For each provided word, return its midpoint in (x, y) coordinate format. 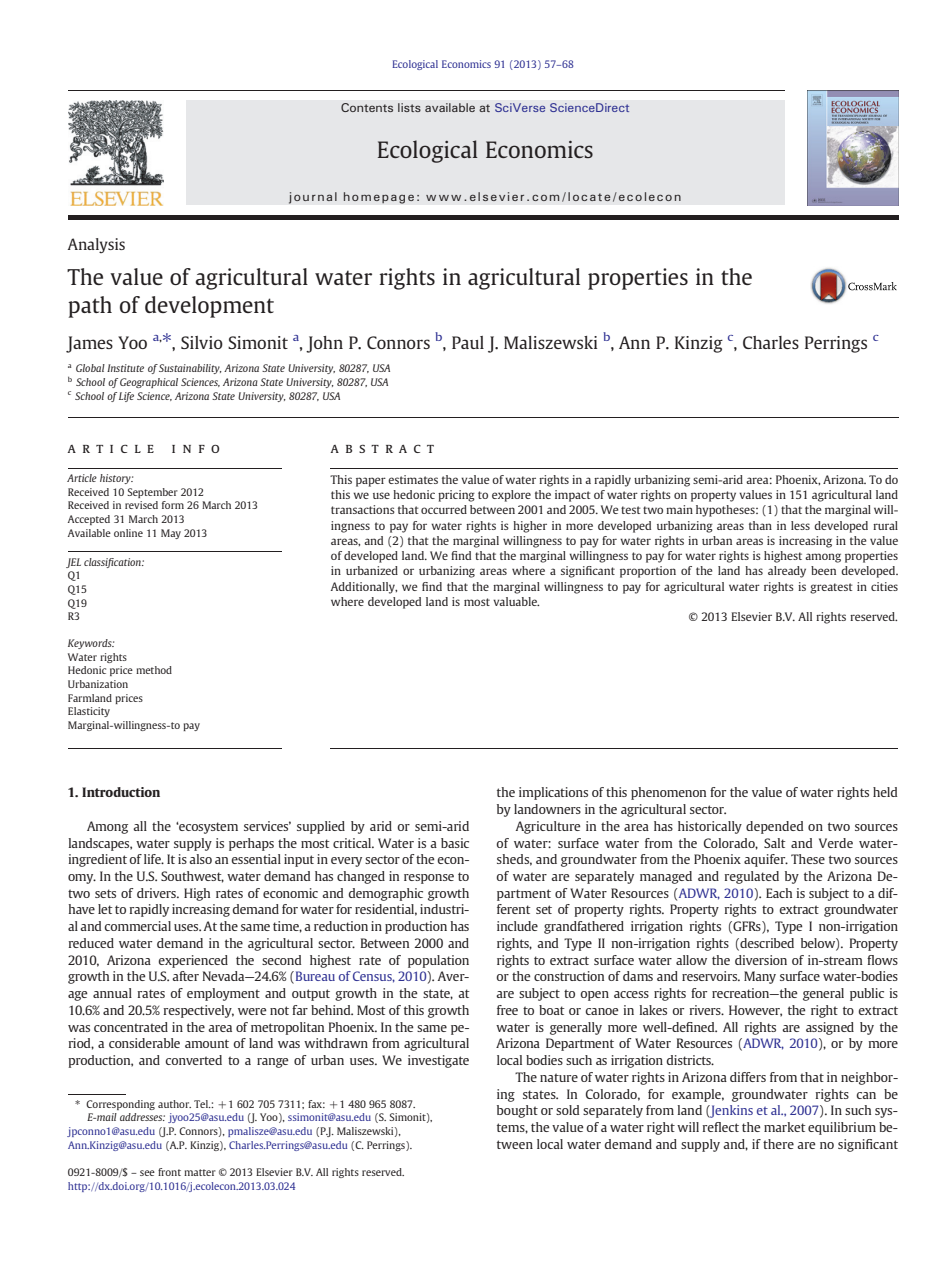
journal (313, 198)
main (679, 509)
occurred (444, 509)
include (517, 926)
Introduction (121, 792)
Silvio (202, 342)
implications (553, 793)
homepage (378, 198)
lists (409, 107)
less (800, 525)
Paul (468, 342)
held (885, 792)
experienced (193, 961)
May (171, 534)
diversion (761, 960)
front (169, 1172)
